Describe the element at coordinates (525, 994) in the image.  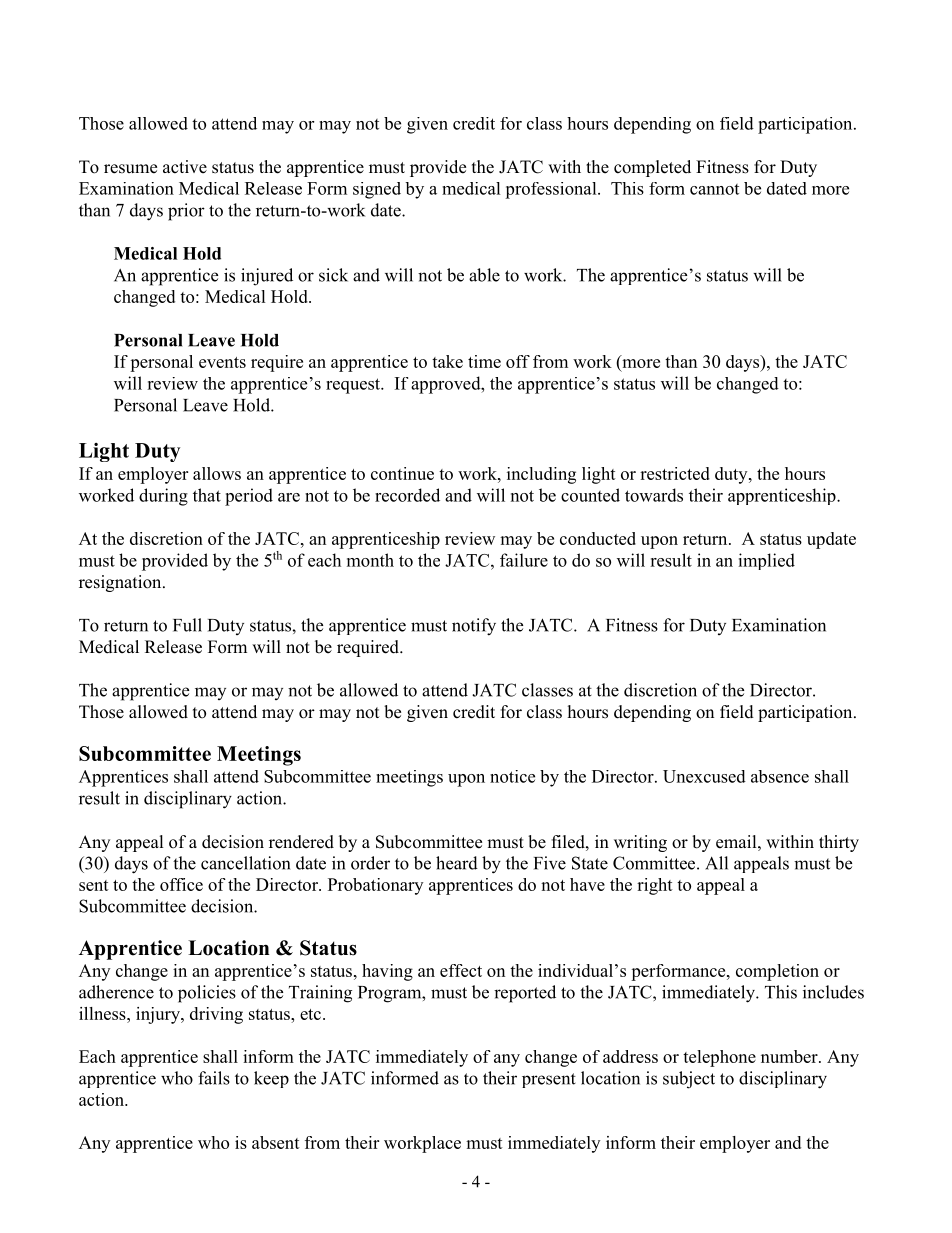
I see `reported` at that location.
